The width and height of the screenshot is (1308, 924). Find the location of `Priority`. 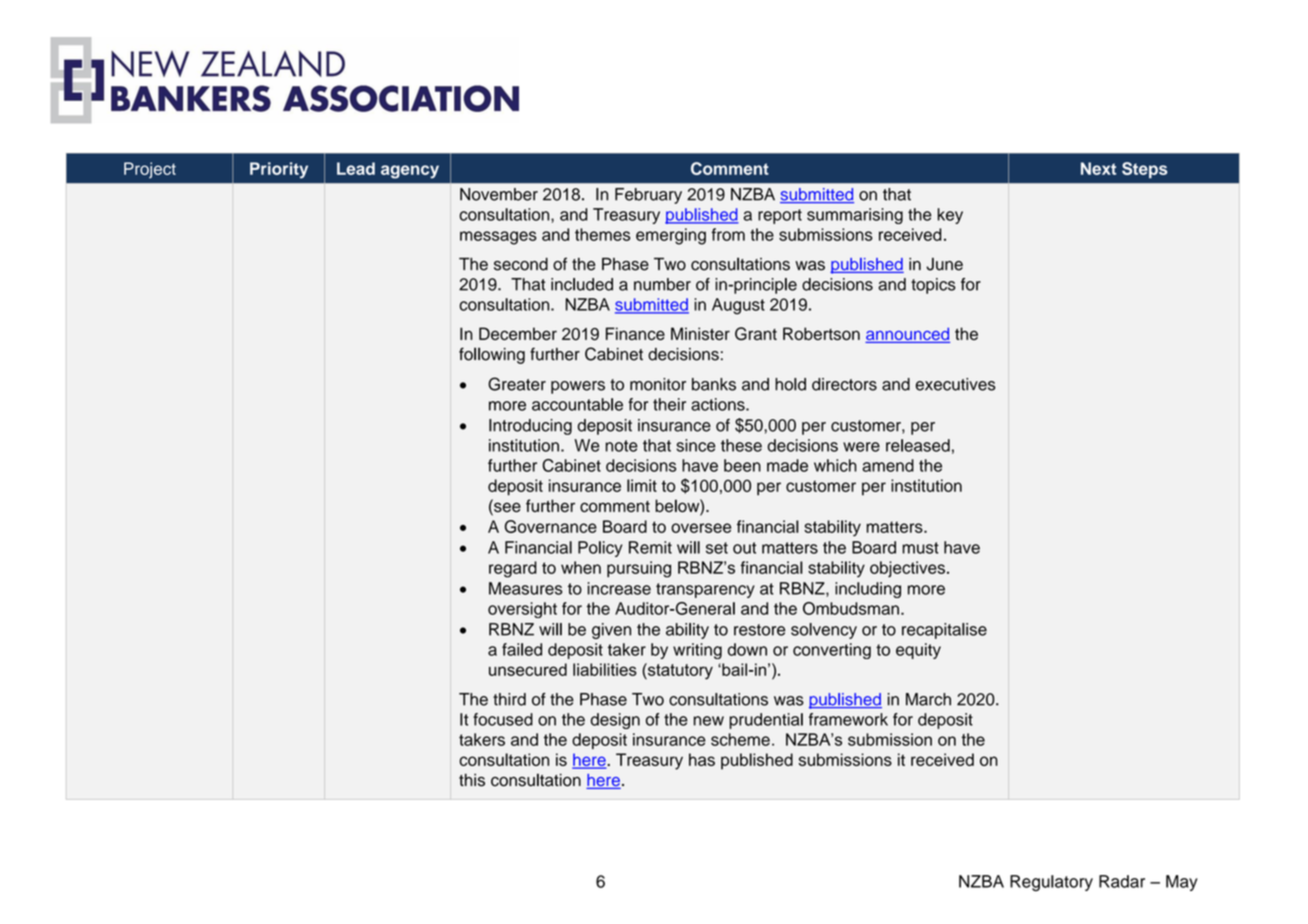

Priority is located at coordinates (279, 170).
